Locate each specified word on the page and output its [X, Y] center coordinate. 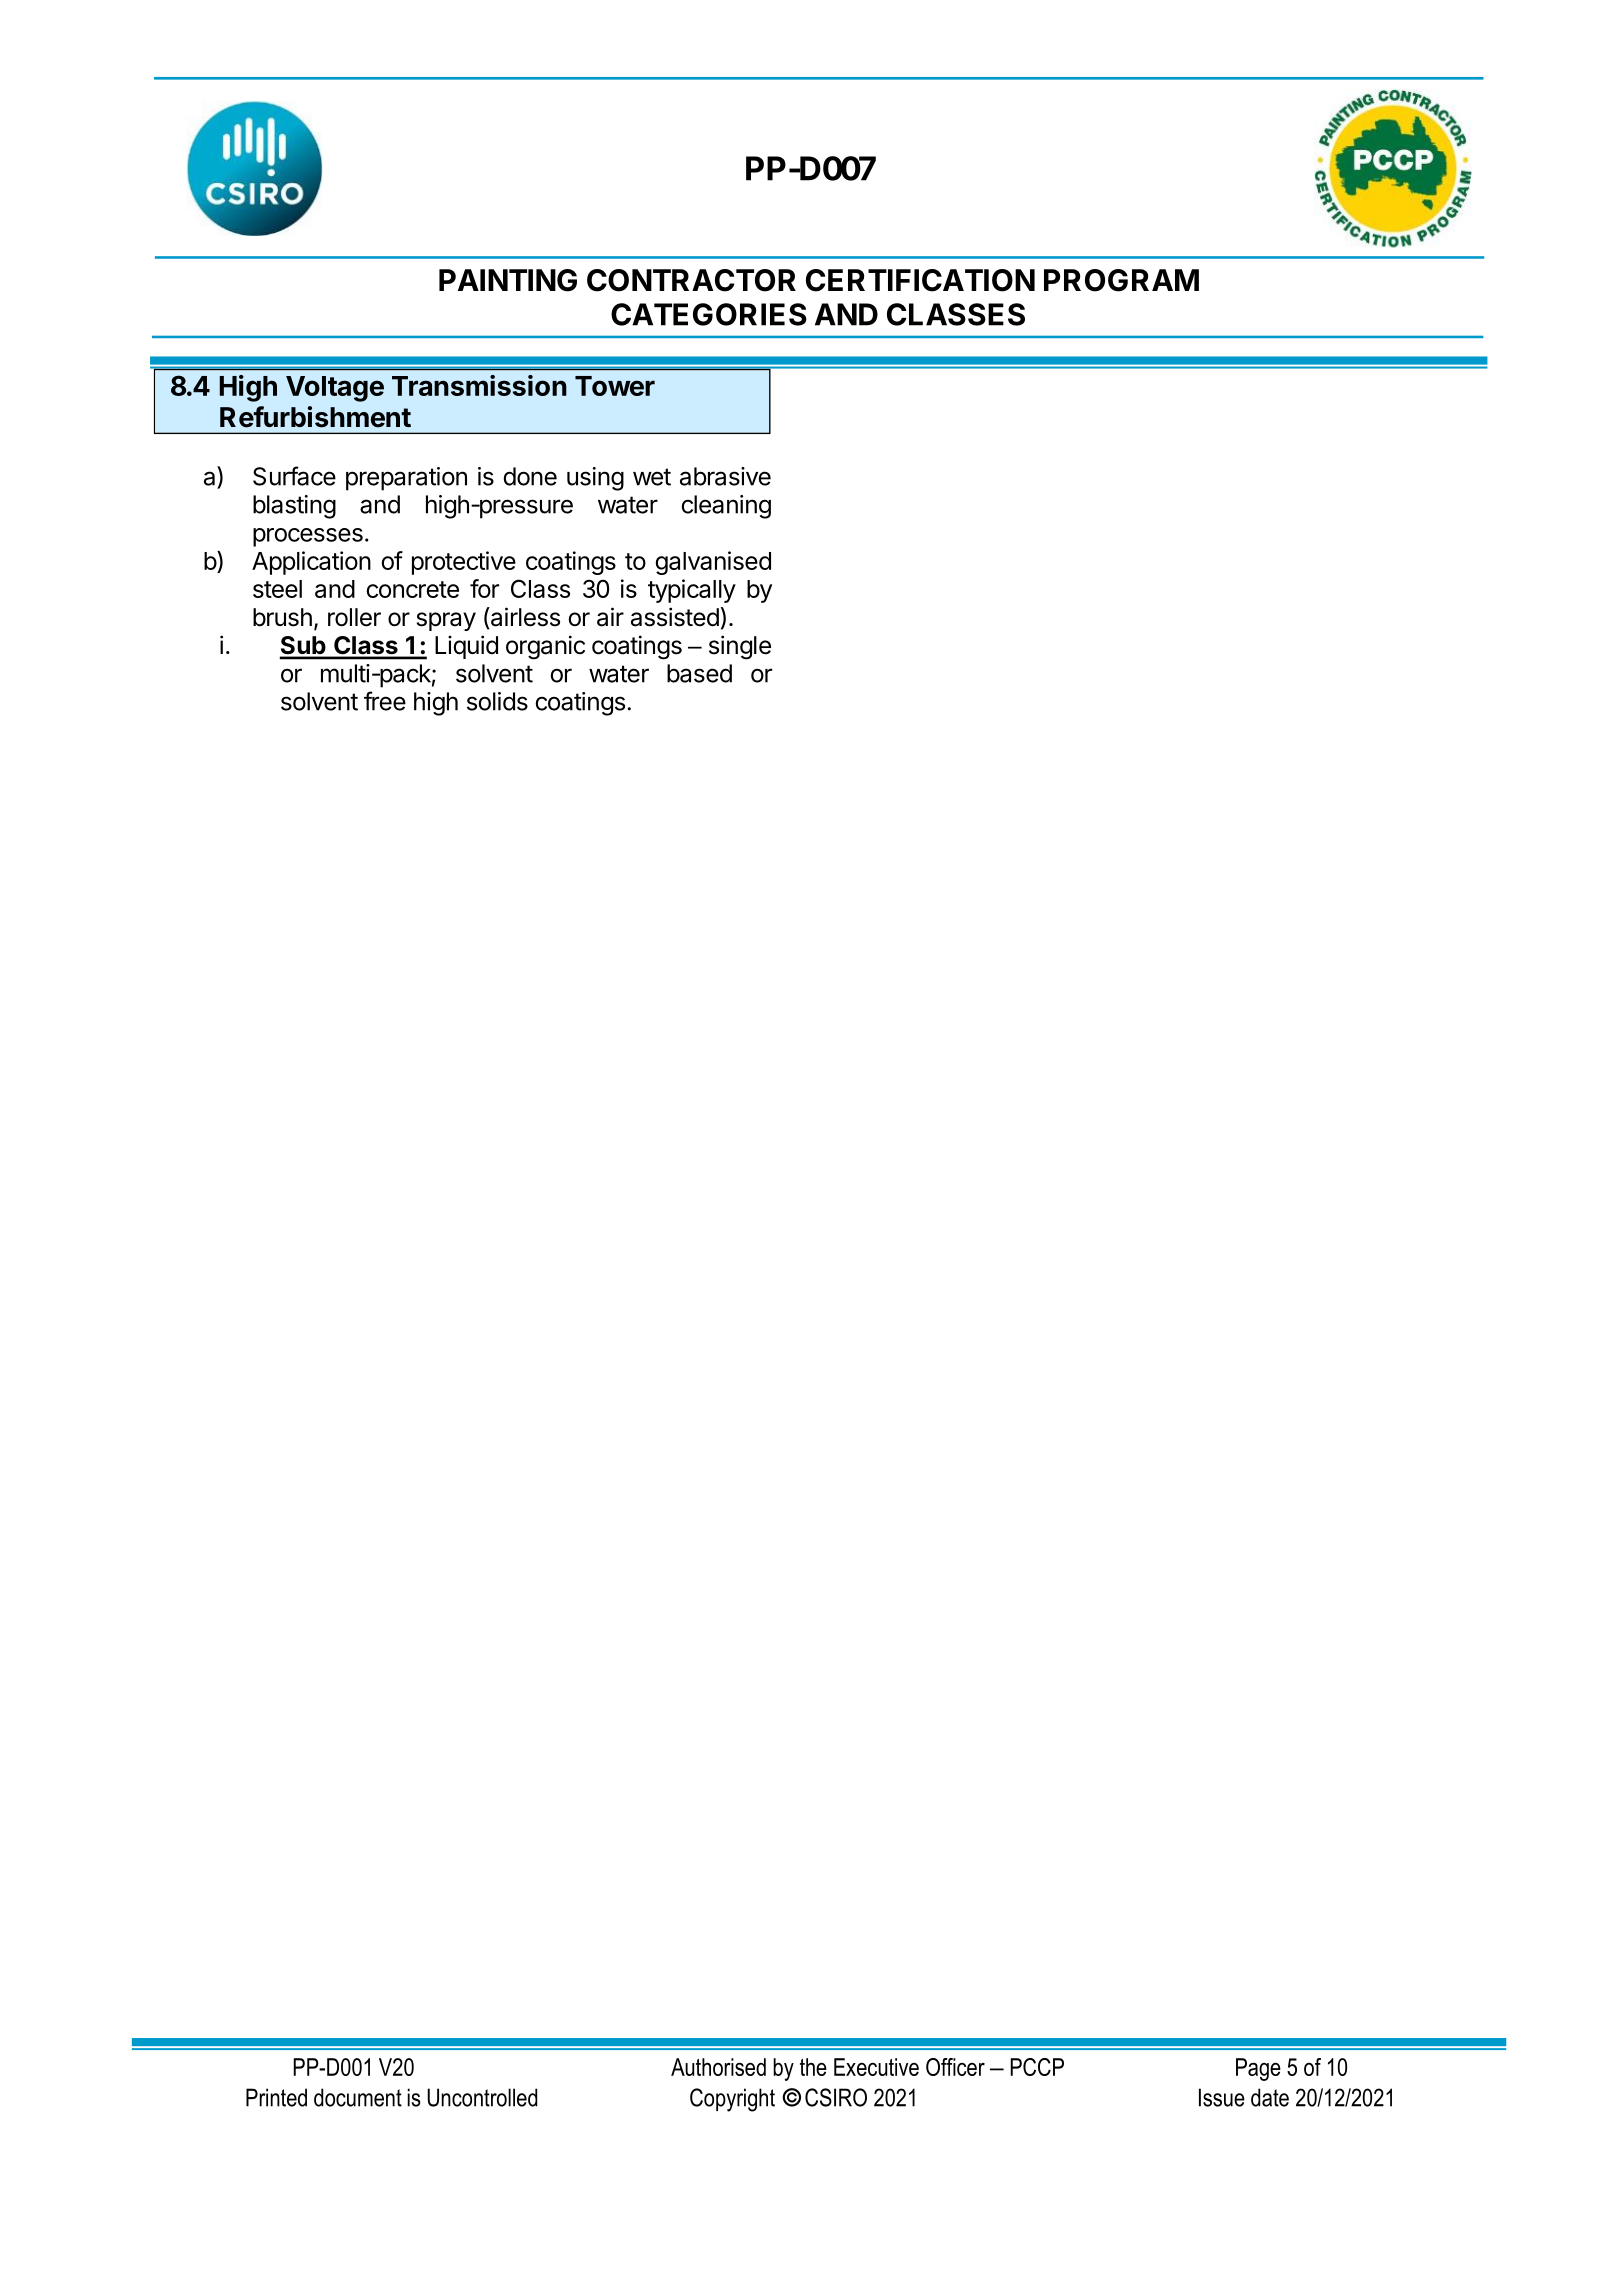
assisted [675, 617]
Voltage [335, 389]
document [358, 2097]
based [699, 673]
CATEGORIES [709, 314]
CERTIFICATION [920, 280]
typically [692, 591]
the [813, 2067]
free [385, 701]
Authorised [718, 2067]
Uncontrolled [482, 2097]
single [740, 647]
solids [497, 701]
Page [1258, 2069]
